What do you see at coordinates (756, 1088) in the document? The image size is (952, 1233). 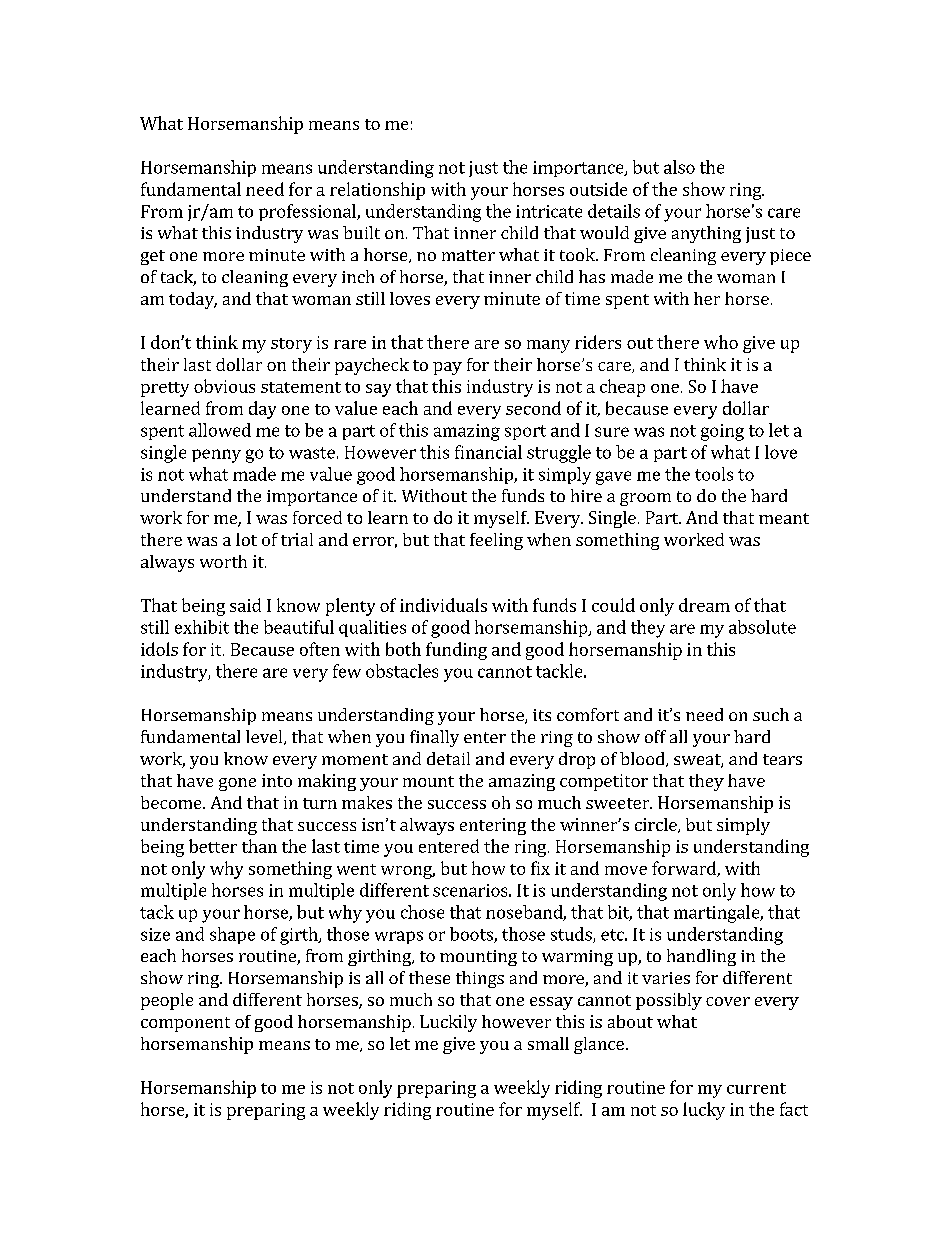 I see `current` at bounding box center [756, 1088].
